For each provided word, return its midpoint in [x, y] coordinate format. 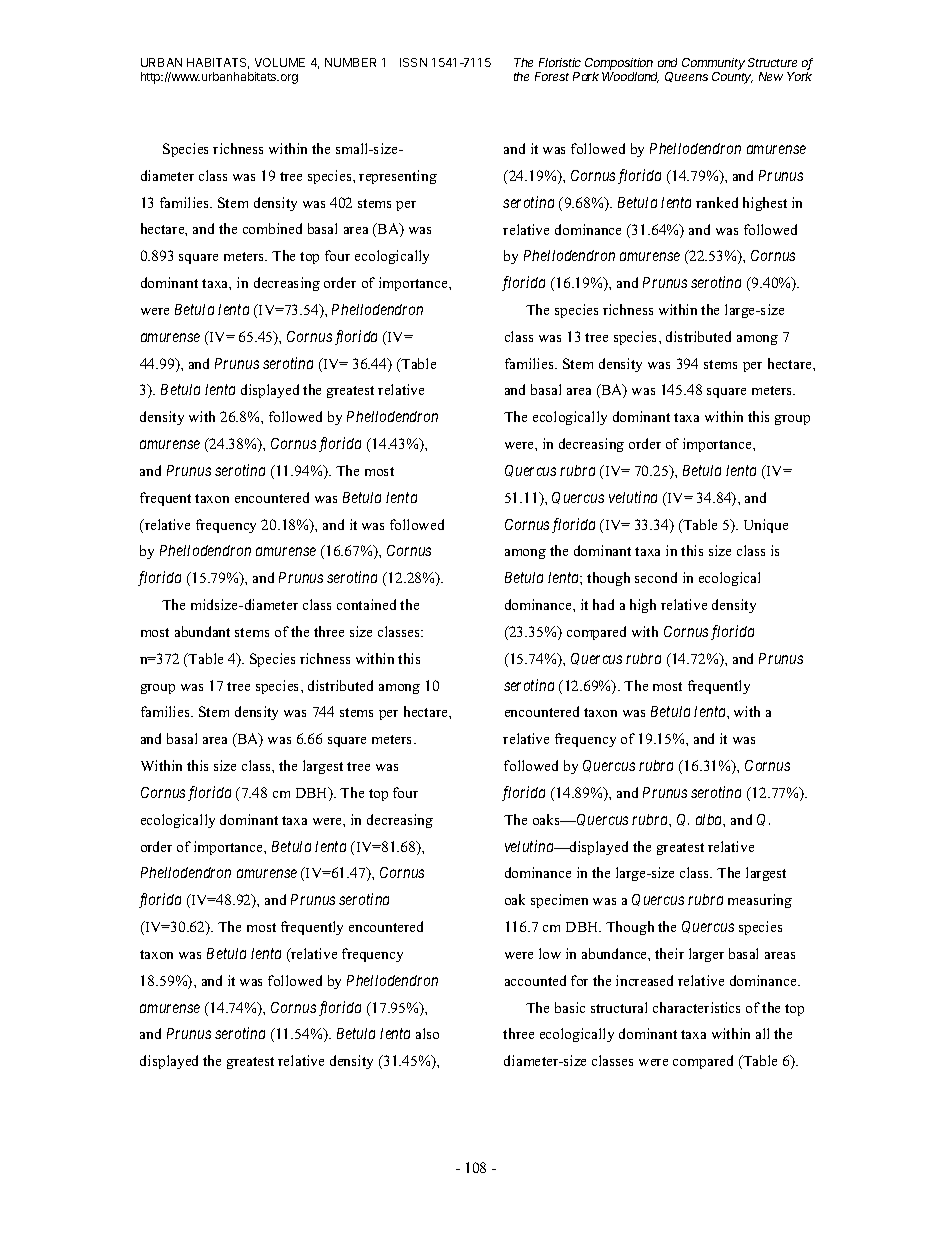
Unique [766, 526]
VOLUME [280, 62]
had [603, 604]
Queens [686, 77]
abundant [202, 631]
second [656, 577]
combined [272, 228]
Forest [552, 76]
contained [366, 604]
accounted [535, 980]
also [427, 1033]
